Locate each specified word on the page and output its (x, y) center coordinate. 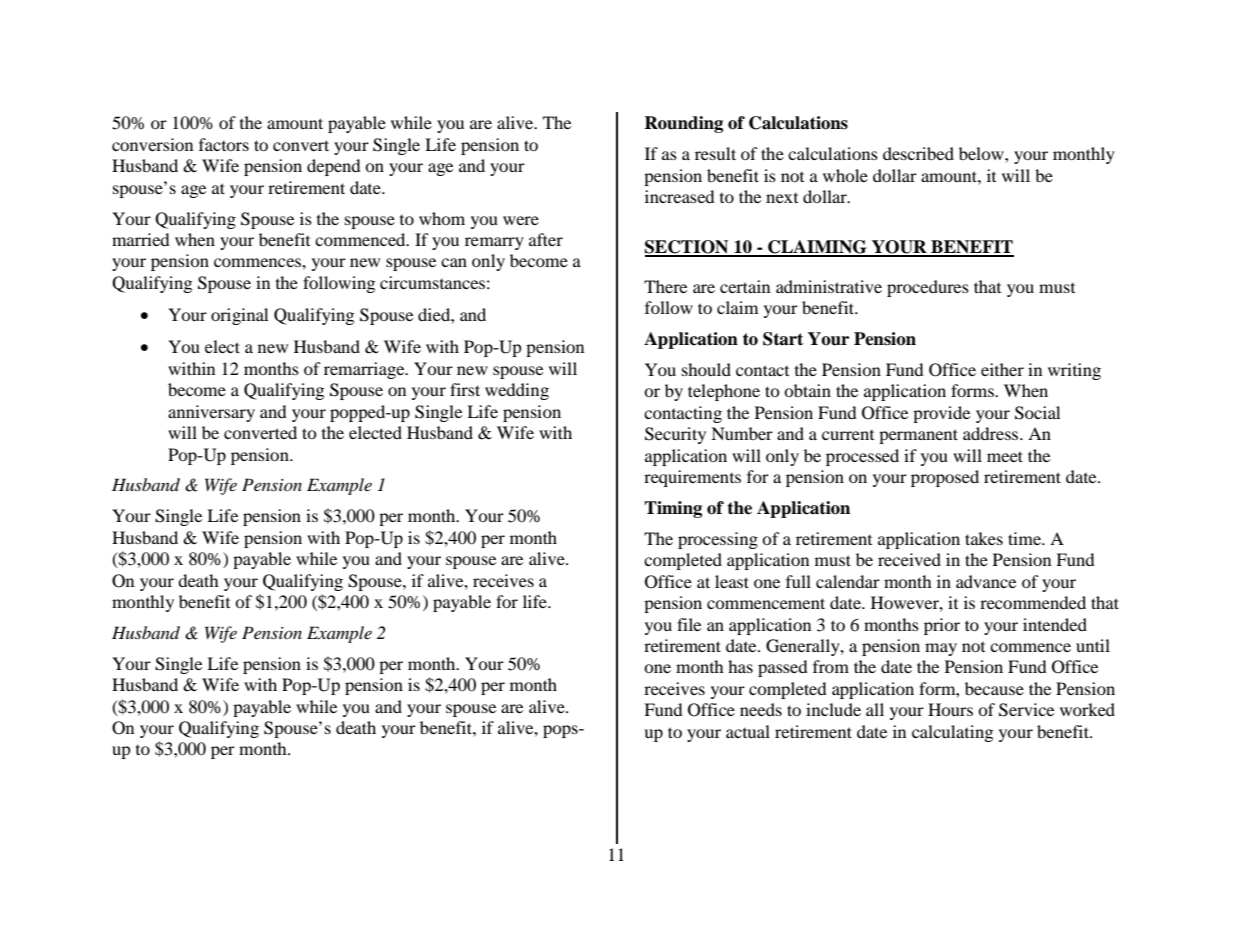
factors (224, 144)
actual (748, 731)
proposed (945, 478)
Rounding (683, 124)
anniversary (211, 413)
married (141, 239)
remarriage (365, 370)
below (982, 153)
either (1002, 369)
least (732, 581)
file (689, 624)
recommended (1033, 602)
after (546, 239)
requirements (692, 478)
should (706, 369)
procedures (928, 288)
